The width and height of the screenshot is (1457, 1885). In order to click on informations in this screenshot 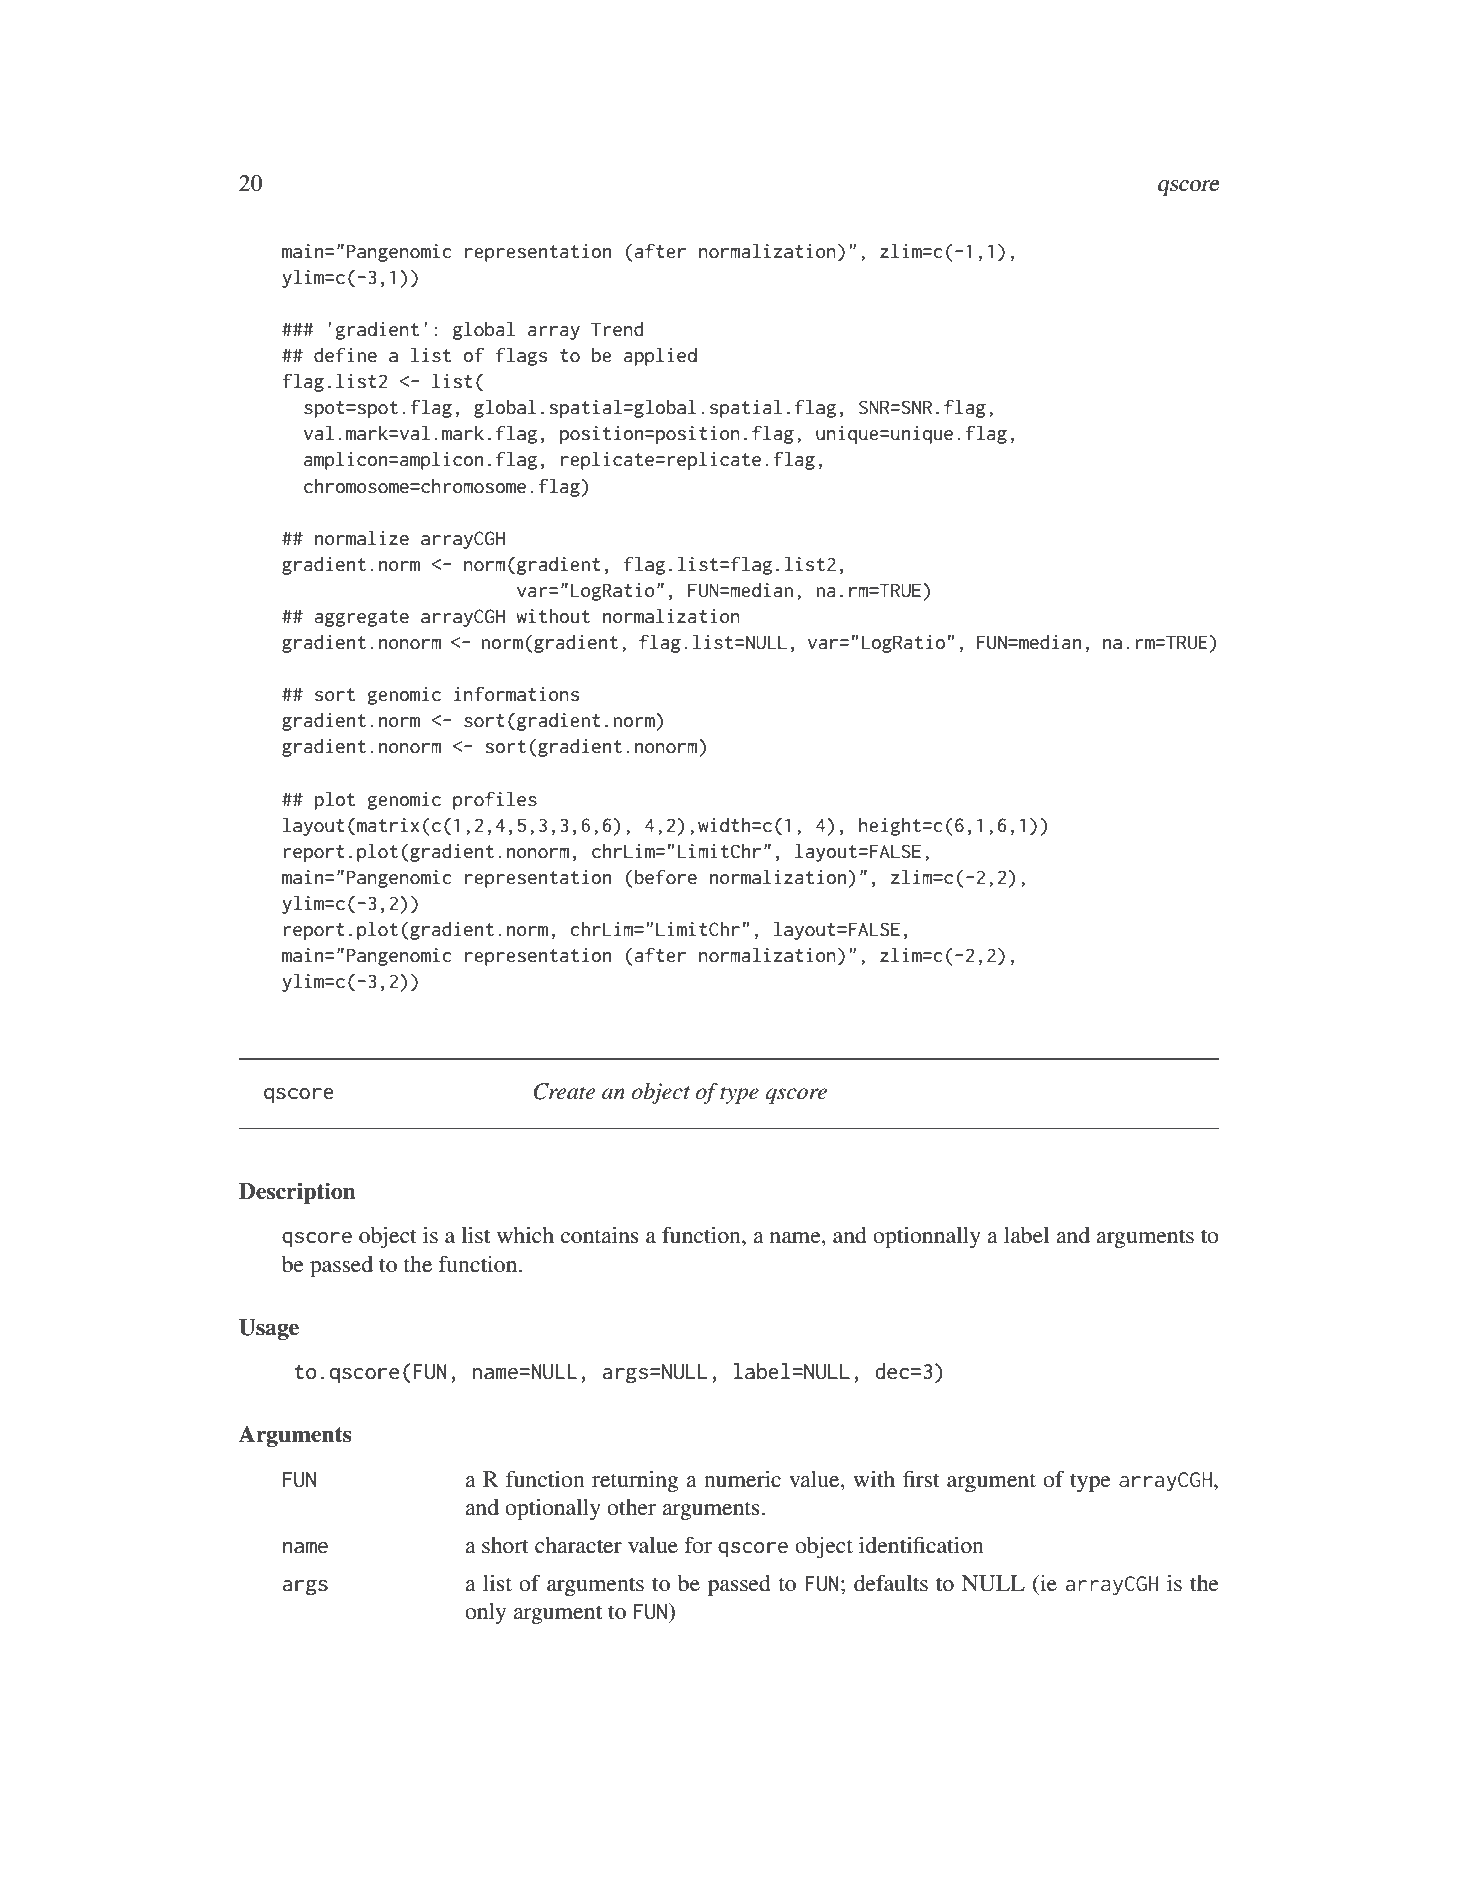, I will do `click(516, 694)`.
